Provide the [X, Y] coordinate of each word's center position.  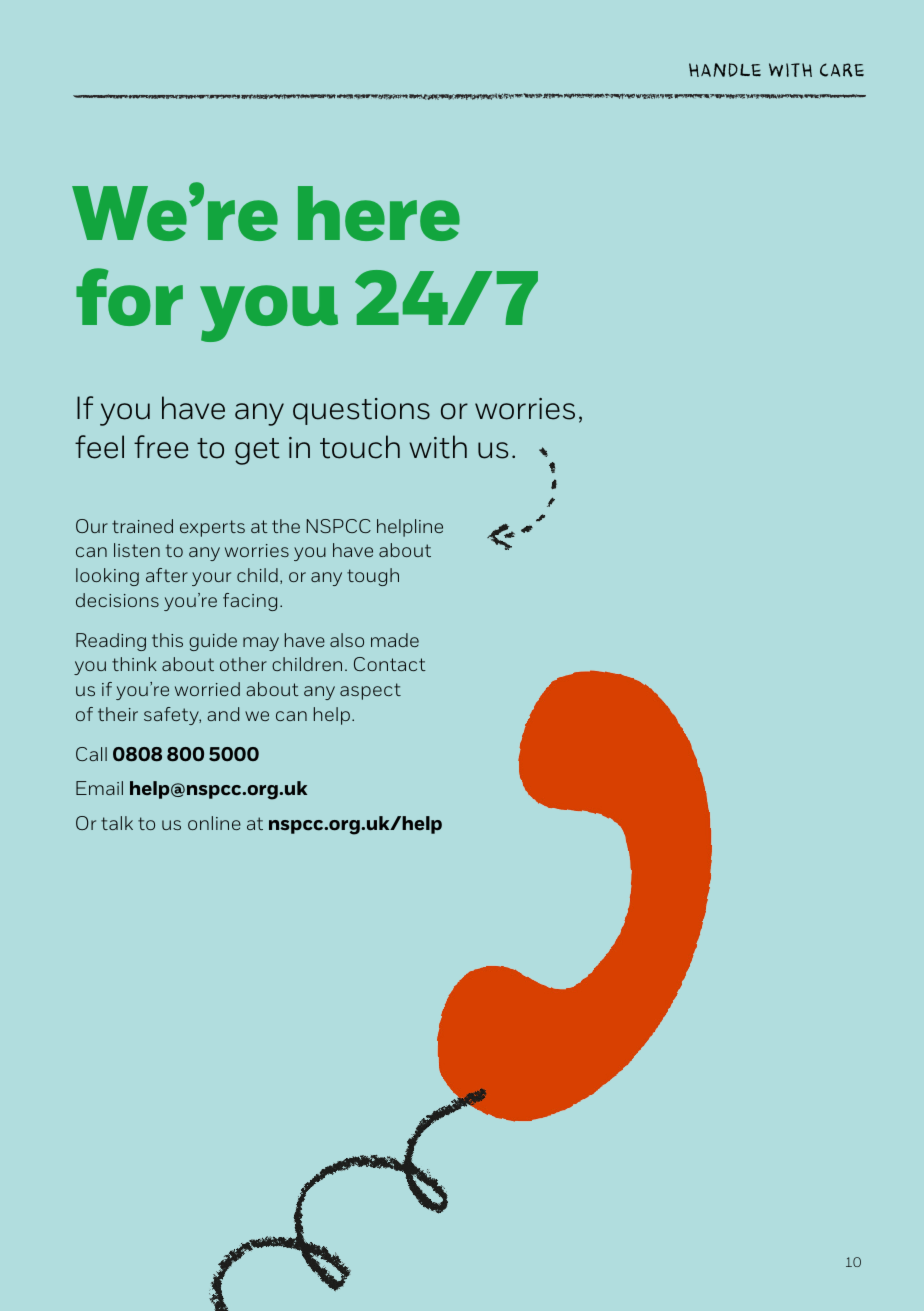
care [842, 70]
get [257, 451]
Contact [390, 664]
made [395, 640]
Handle [725, 70]
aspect [370, 691]
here [379, 213]
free [161, 447]
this [167, 640]
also [347, 640]
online [214, 823]
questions [361, 411]
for [129, 297]
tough [373, 577]
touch [360, 447]
